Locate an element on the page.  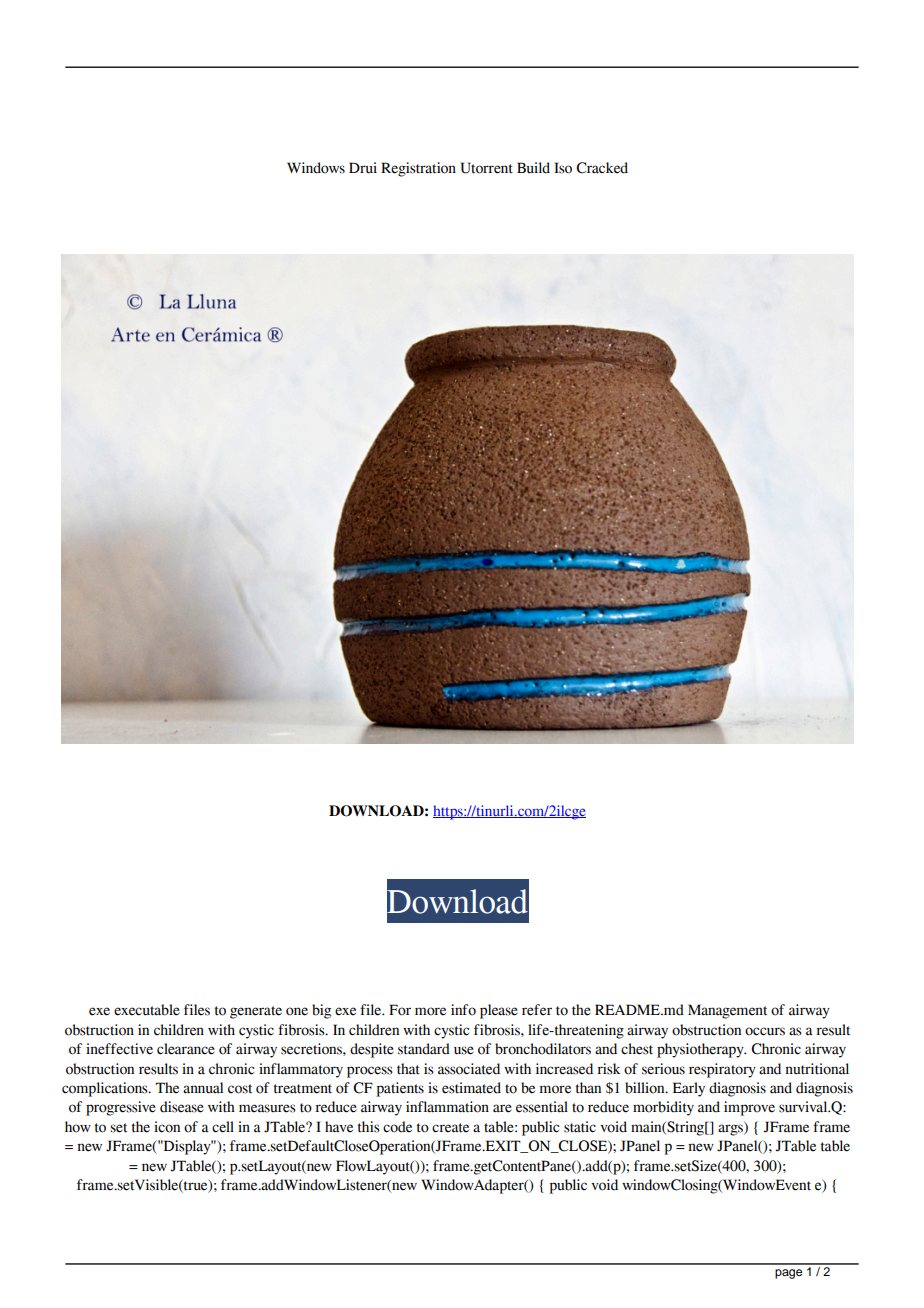
Registration is located at coordinates (418, 169).
